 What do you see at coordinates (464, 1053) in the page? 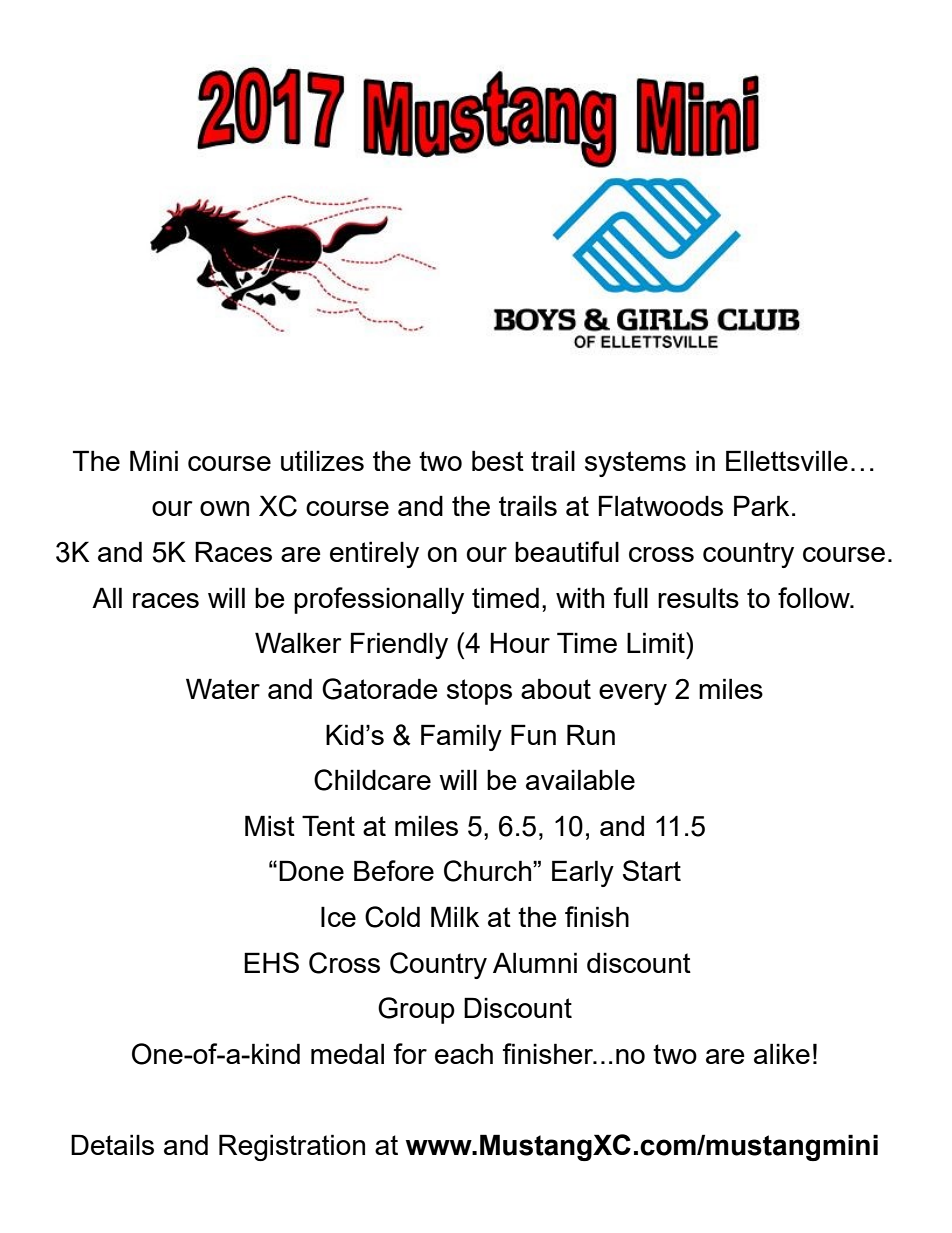
I see `each` at bounding box center [464, 1053].
